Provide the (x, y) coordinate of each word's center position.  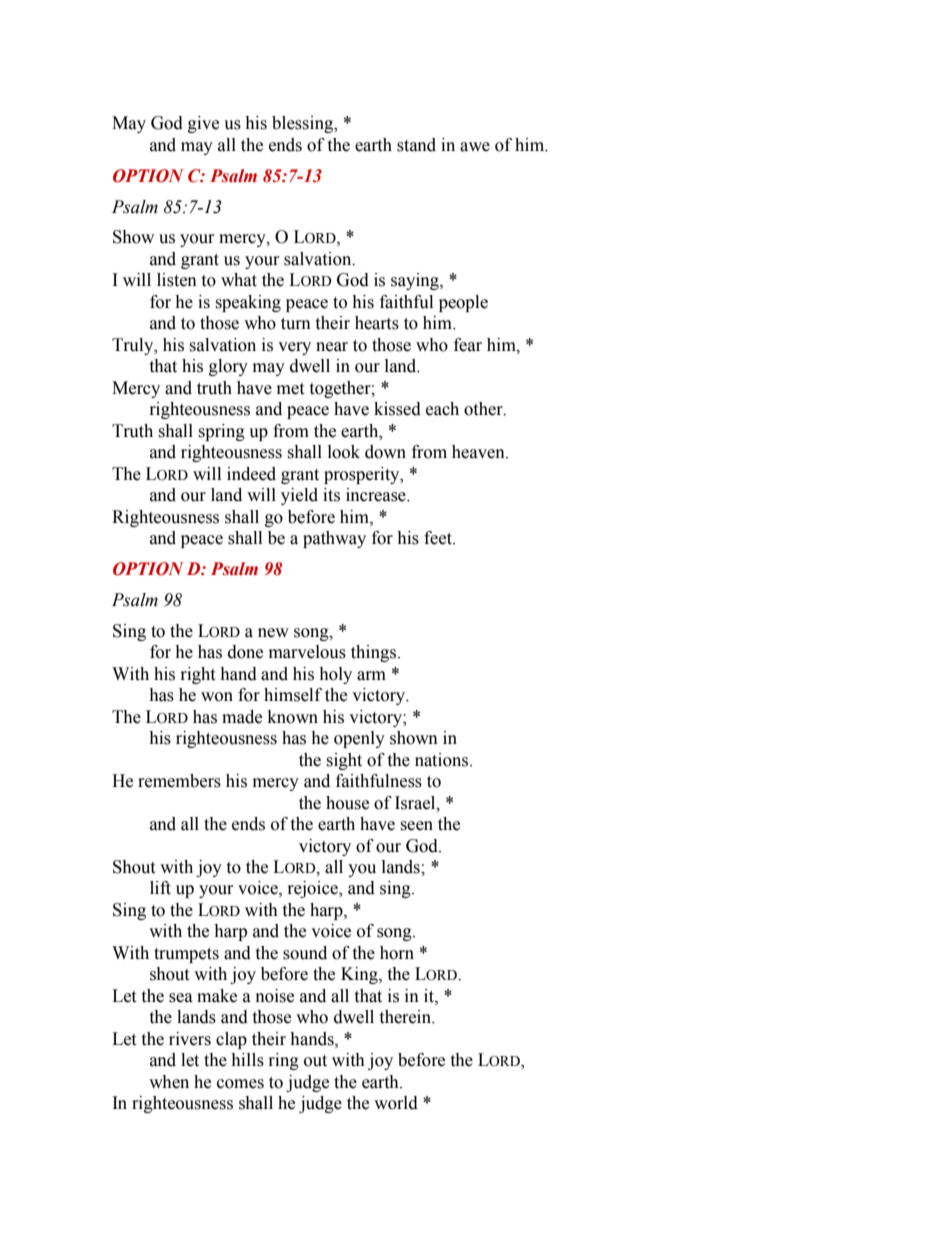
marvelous (307, 652)
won (217, 697)
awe (475, 147)
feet (439, 538)
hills (247, 1060)
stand (416, 145)
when (169, 1082)
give (203, 124)
